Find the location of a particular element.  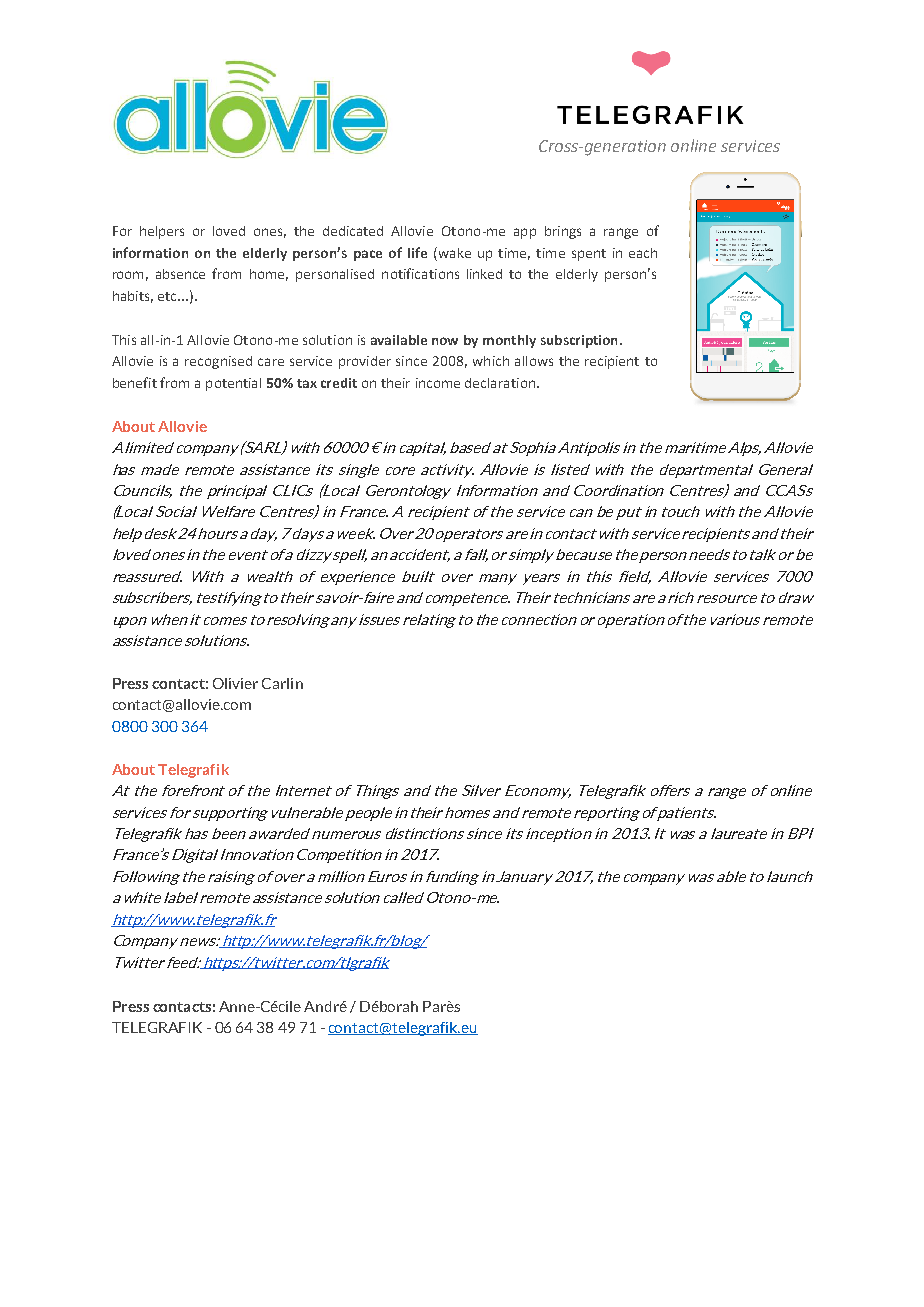

potential is located at coordinates (233, 384).
